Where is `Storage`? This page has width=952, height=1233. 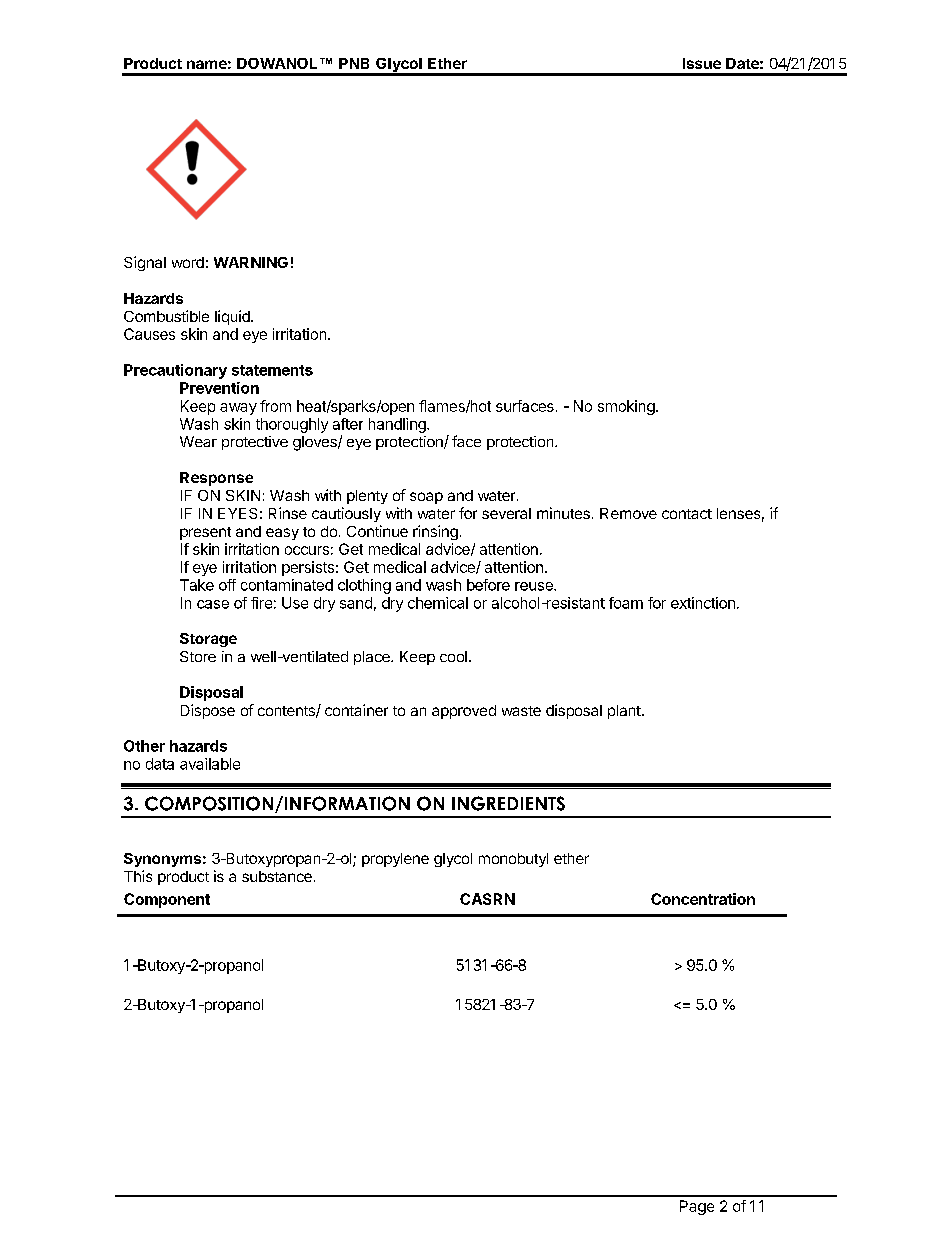 Storage is located at coordinates (208, 640).
